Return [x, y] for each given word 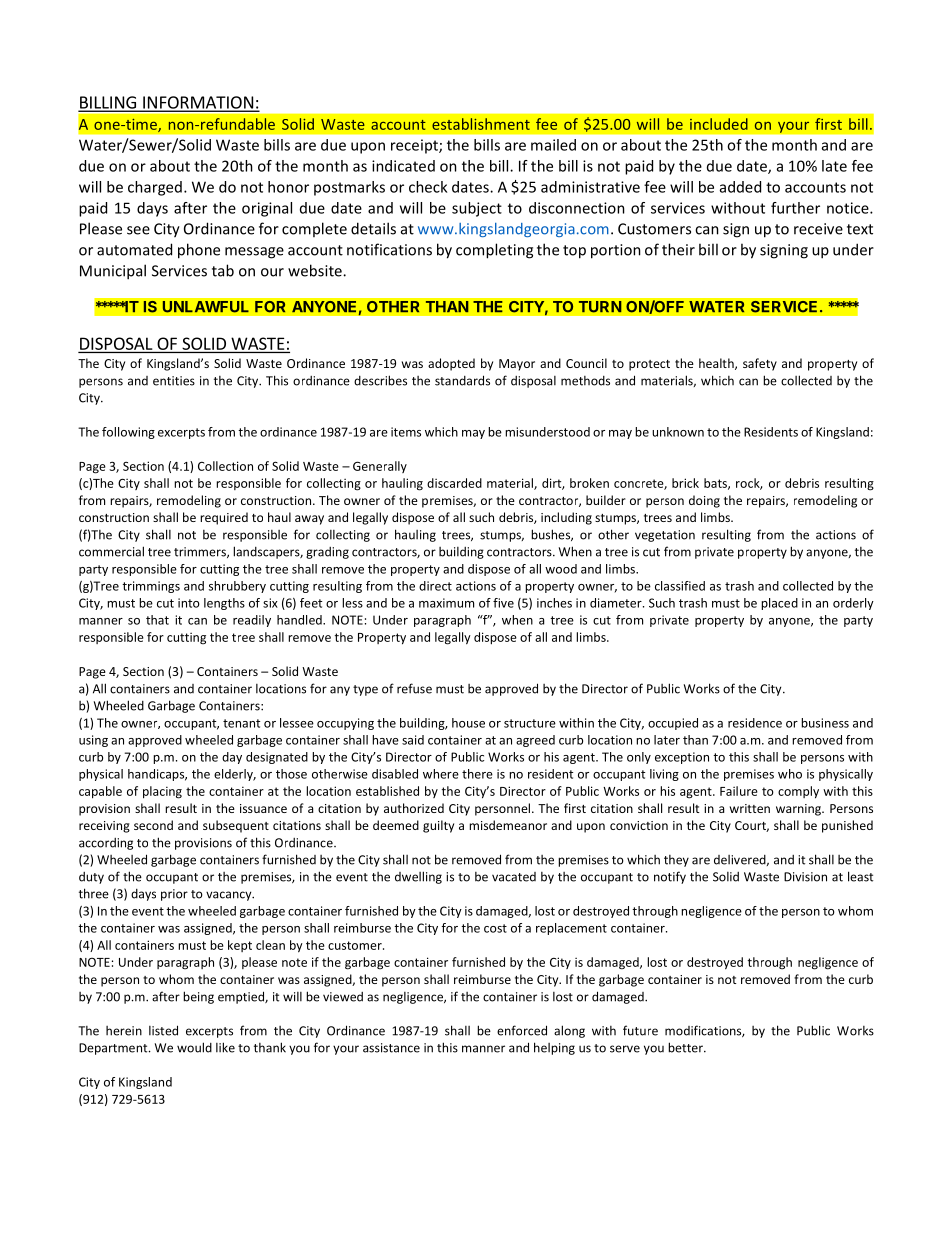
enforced [522, 1030]
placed [779, 604]
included [719, 124]
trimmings [151, 587]
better [686, 1047]
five [503, 603]
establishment [481, 124]
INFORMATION [198, 103]
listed [163, 1030]
